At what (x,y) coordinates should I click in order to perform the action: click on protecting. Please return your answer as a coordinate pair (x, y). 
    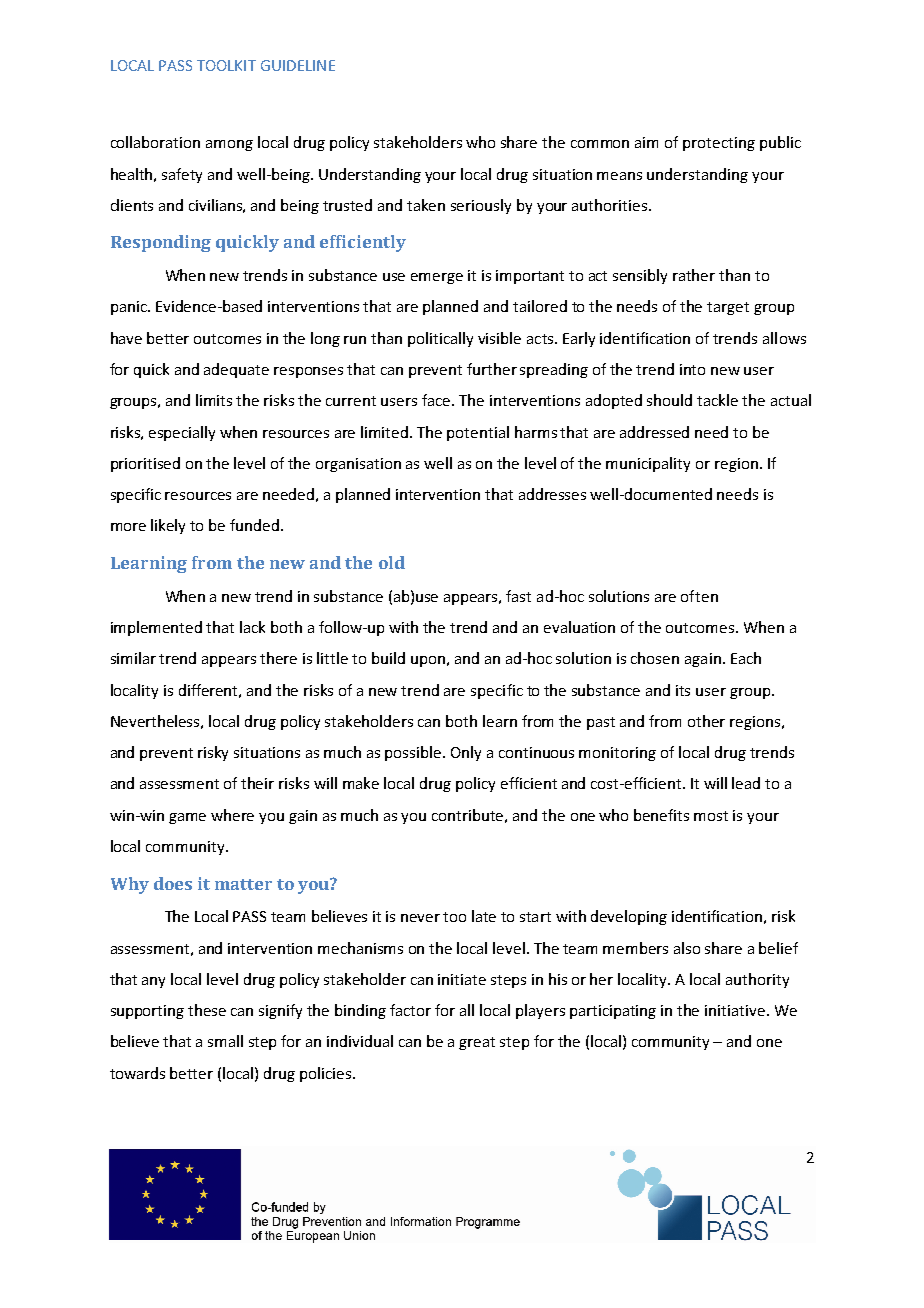
    Looking at the image, I should click on (719, 144).
